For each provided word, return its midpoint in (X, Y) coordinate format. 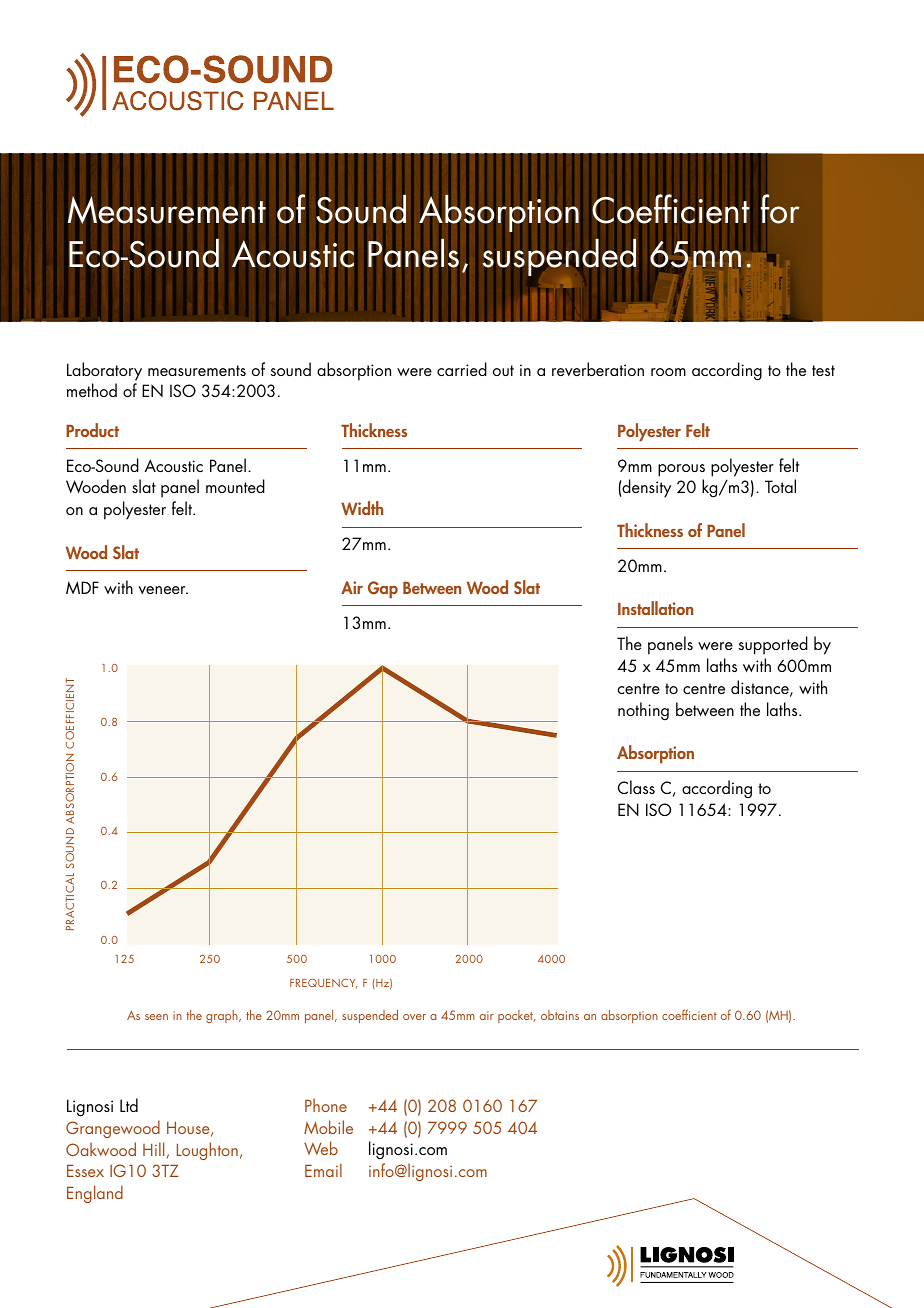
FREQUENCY (323, 983)
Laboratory (104, 371)
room (668, 372)
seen (156, 1017)
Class (636, 787)
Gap (383, 589)
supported (773, 645)
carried (462, 369)
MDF (82, 587)
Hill (153, 1149)
